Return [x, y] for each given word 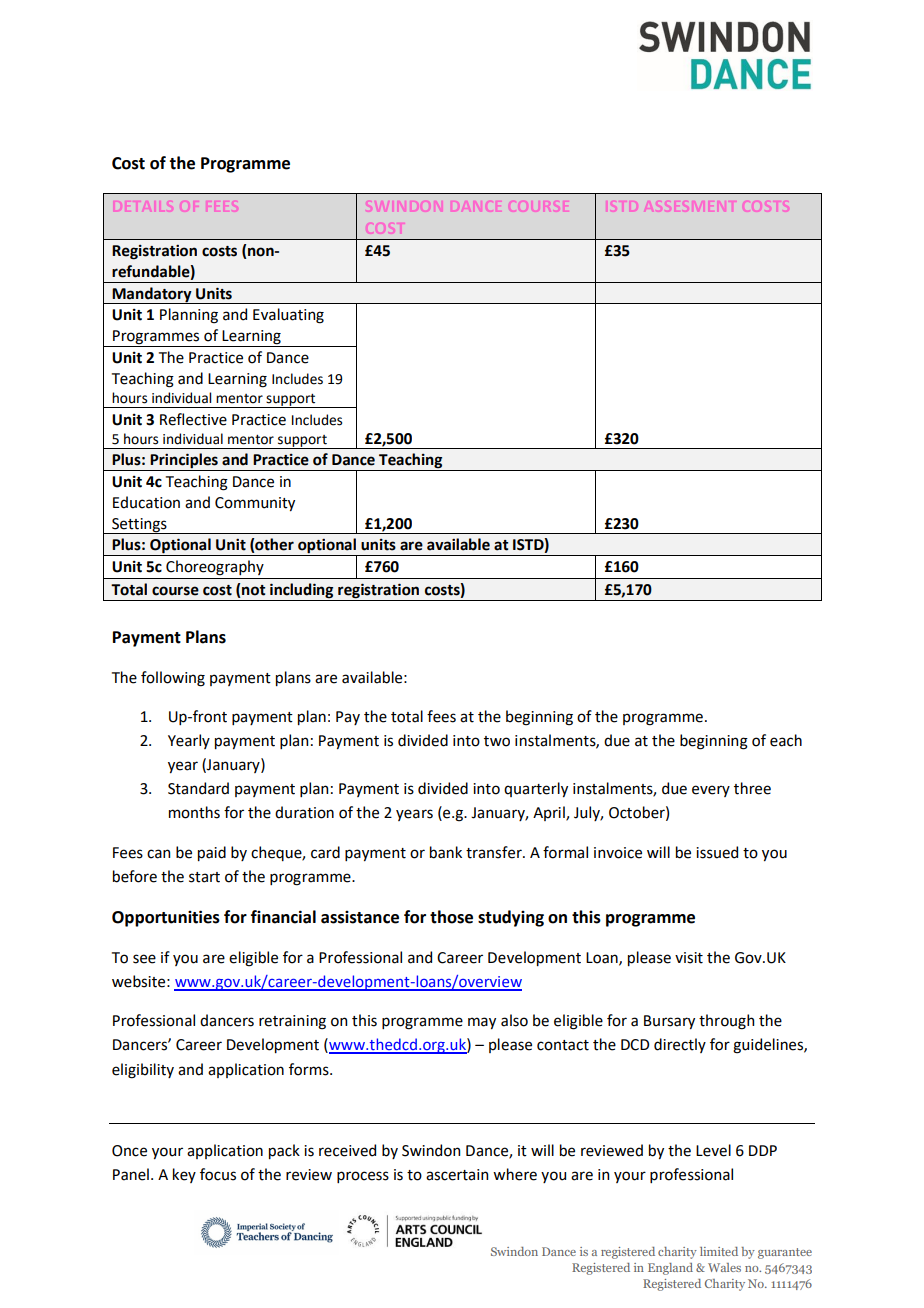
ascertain [457, 1175]
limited [719, 1251]
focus [218, 1174]
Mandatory [152, 295]
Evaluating [288, 316]
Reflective [193, 419]
